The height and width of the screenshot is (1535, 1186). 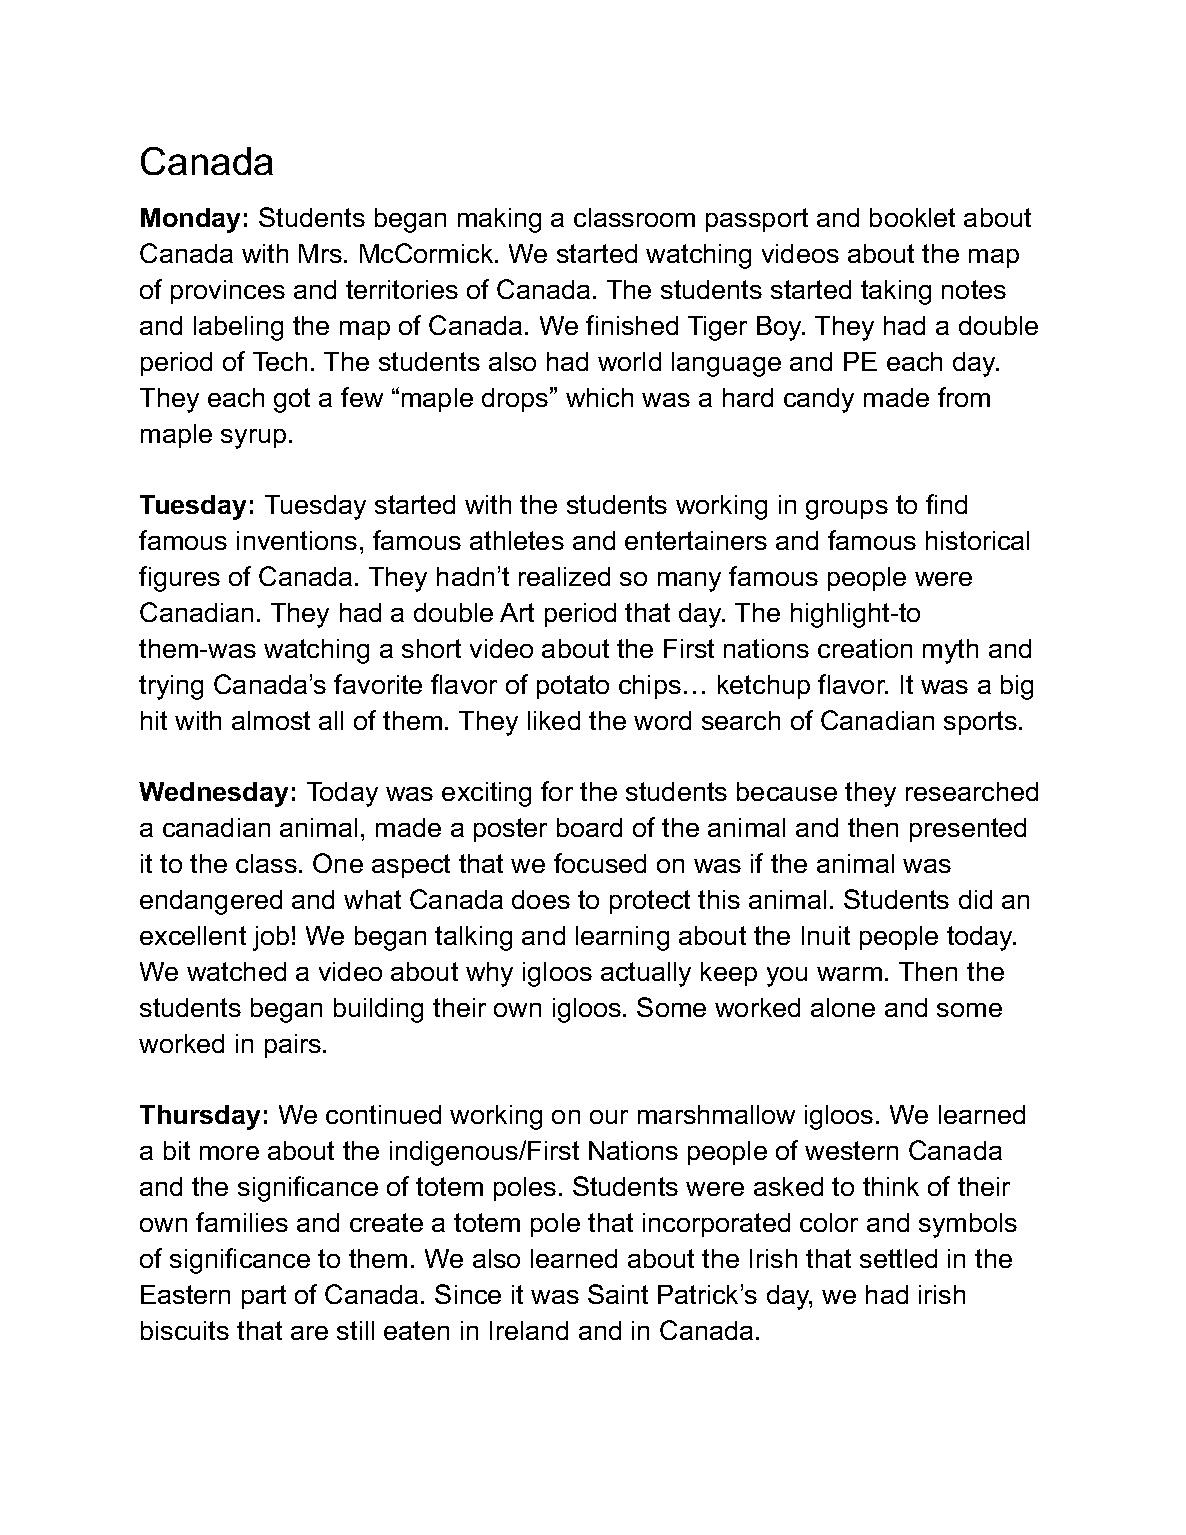 I want to click on part, so click(x=264, y=1297).
